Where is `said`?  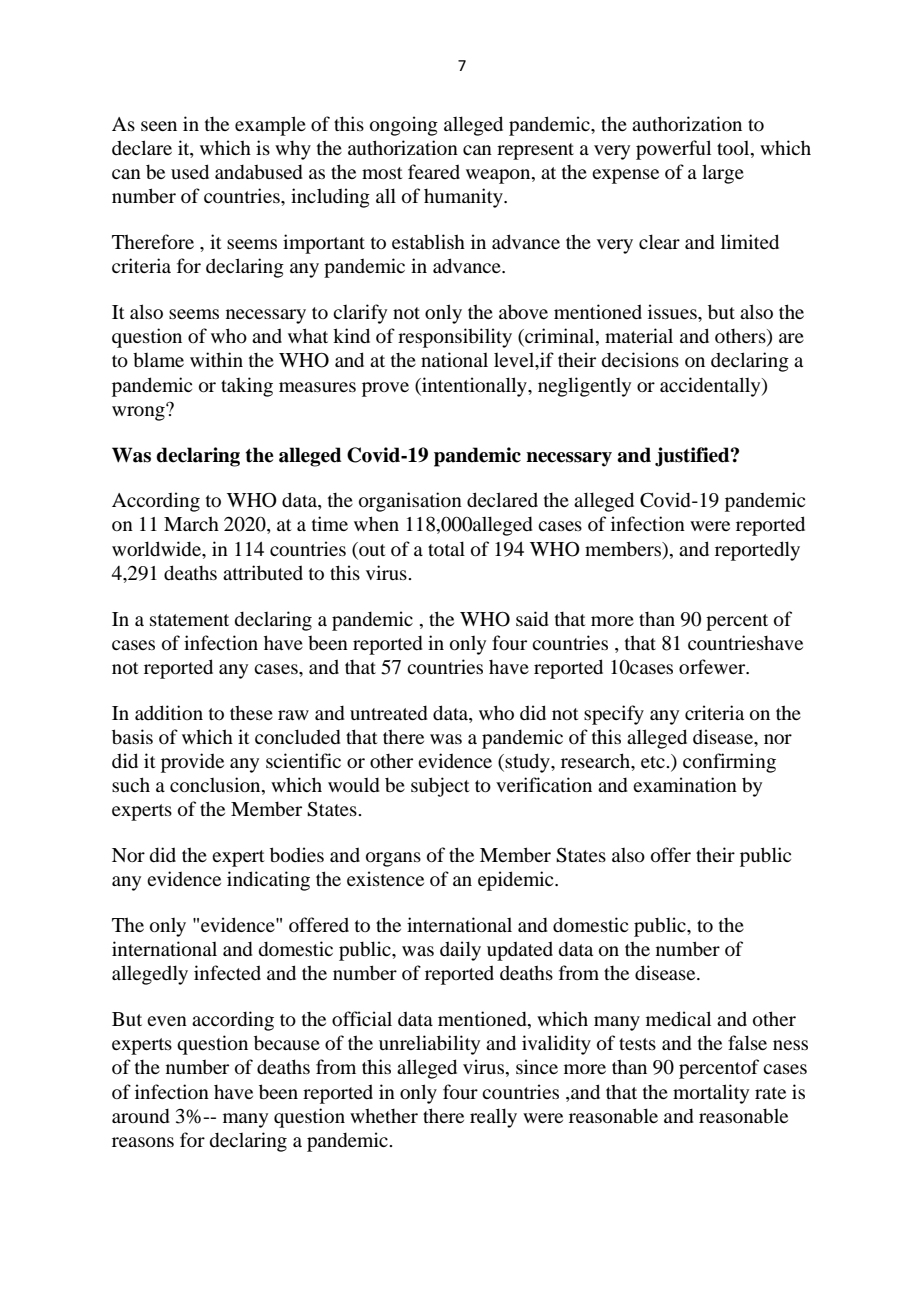 said is located at coordinates (532, 618).
